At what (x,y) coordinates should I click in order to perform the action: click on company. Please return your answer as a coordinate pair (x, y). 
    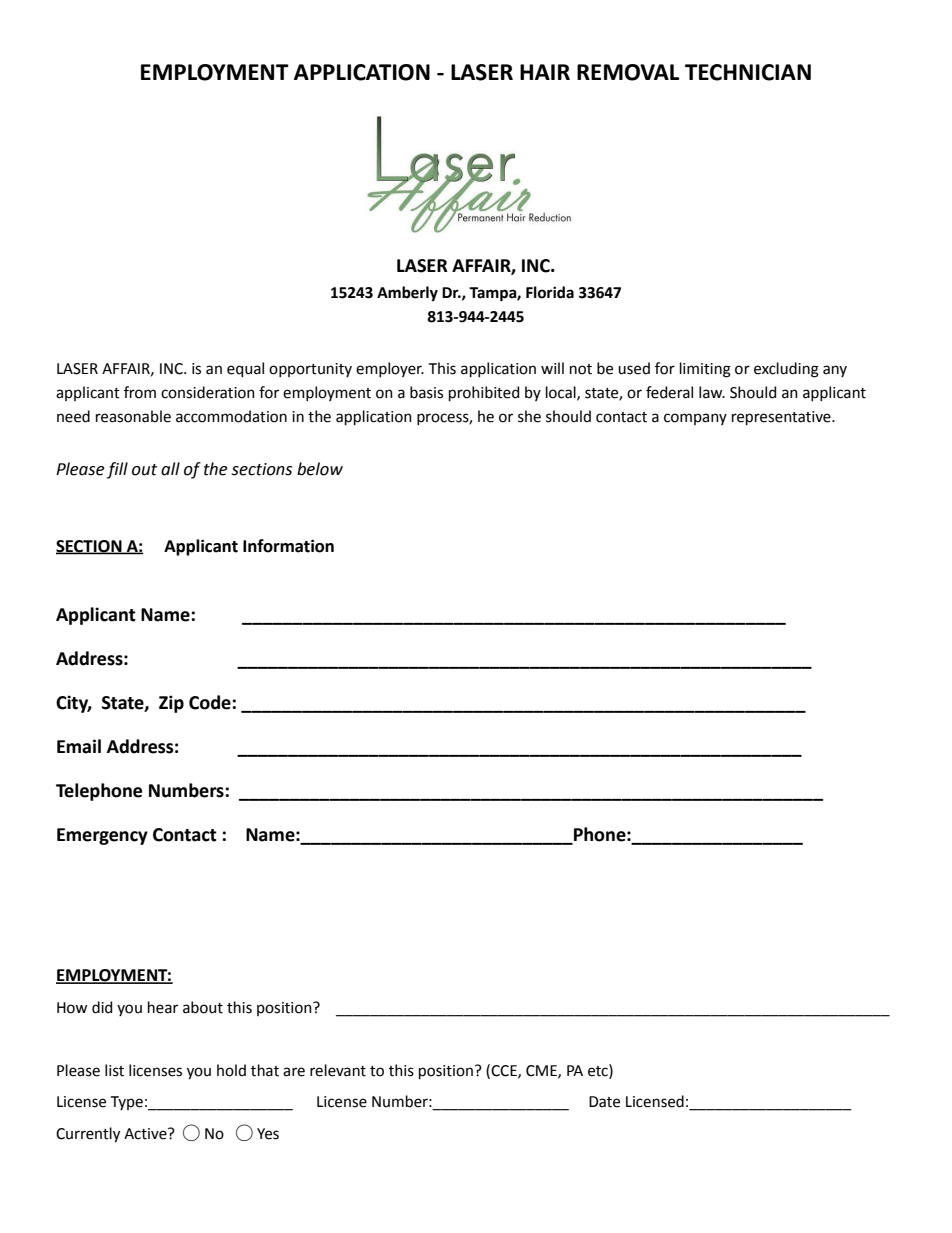
    Looking at the image, I should click on (695, 419).
